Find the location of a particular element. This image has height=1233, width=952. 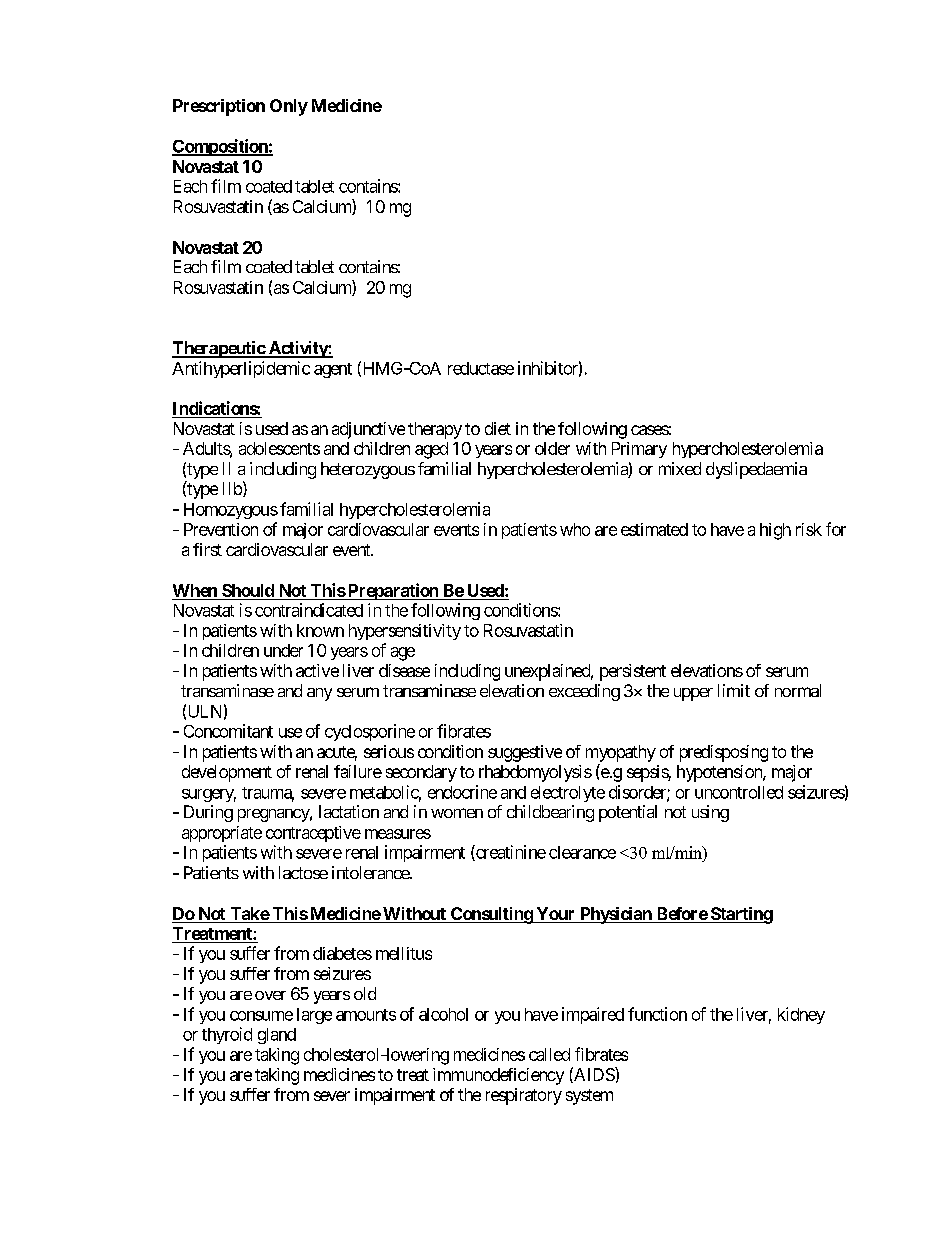

high is located at coordinates (775, 531).
